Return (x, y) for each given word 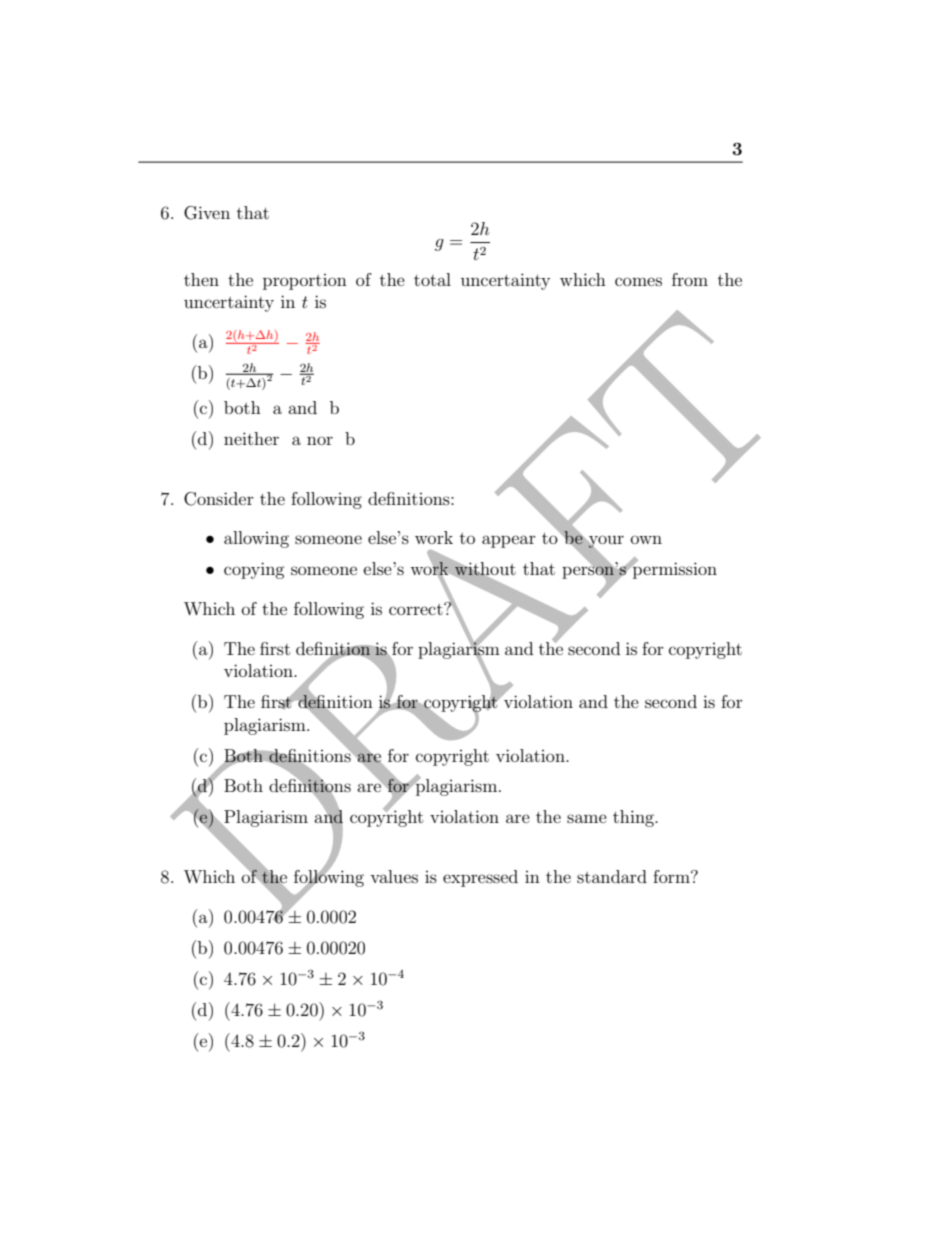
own (646, 539)
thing (635, 818)
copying (254, 570)
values (394, 876)
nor (320, 440)
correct (417, 609)
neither (251, 438)
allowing (256, 539)
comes (638, 281)
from (690, 279)
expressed (480, 878)
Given (207, 213)
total (432, 279)
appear (509, 541)
